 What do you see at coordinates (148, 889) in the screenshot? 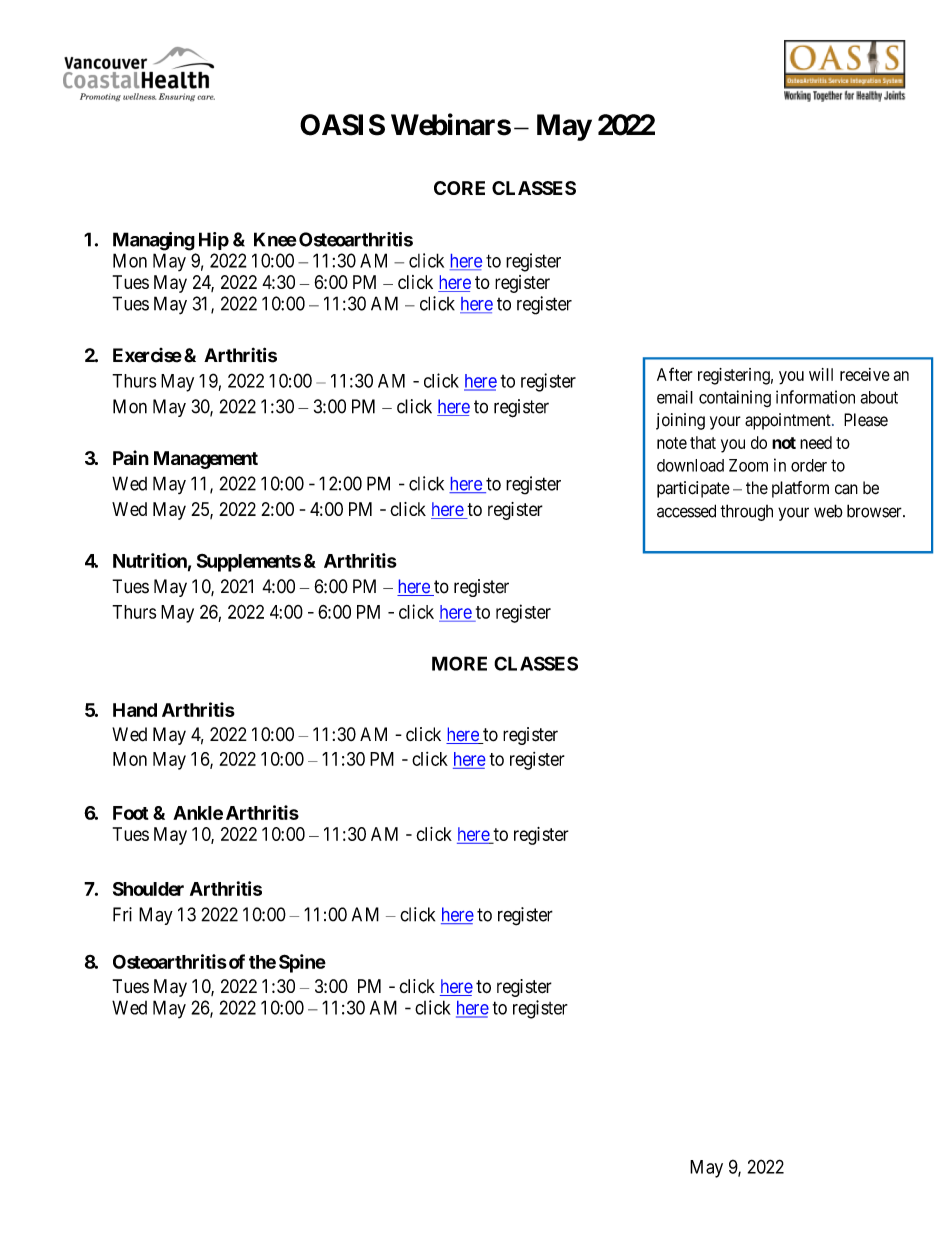
I see `Shoulder` at bounding box center [148, 889].
